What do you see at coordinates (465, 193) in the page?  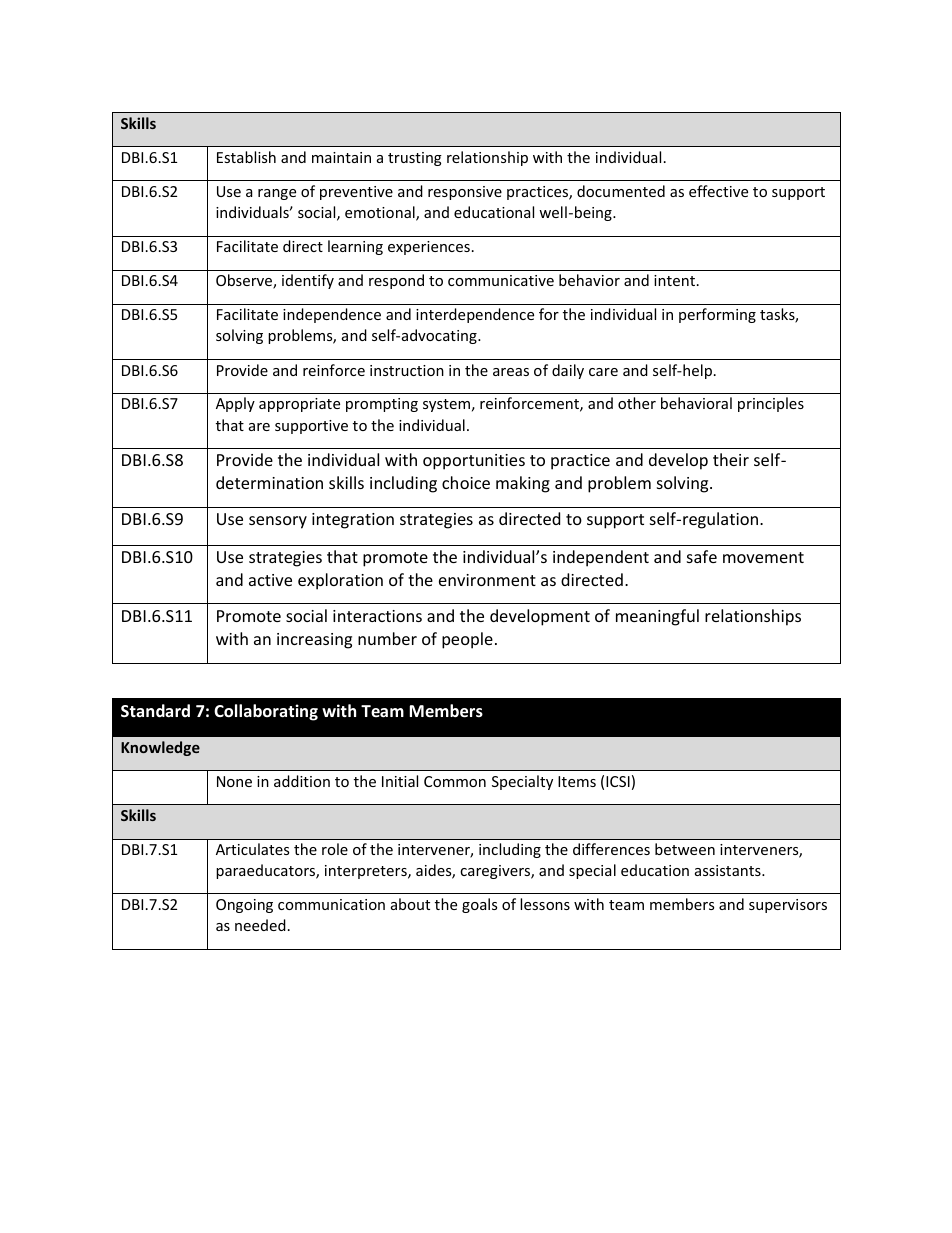 I see `responsive` at bounding box center [465, 193].
